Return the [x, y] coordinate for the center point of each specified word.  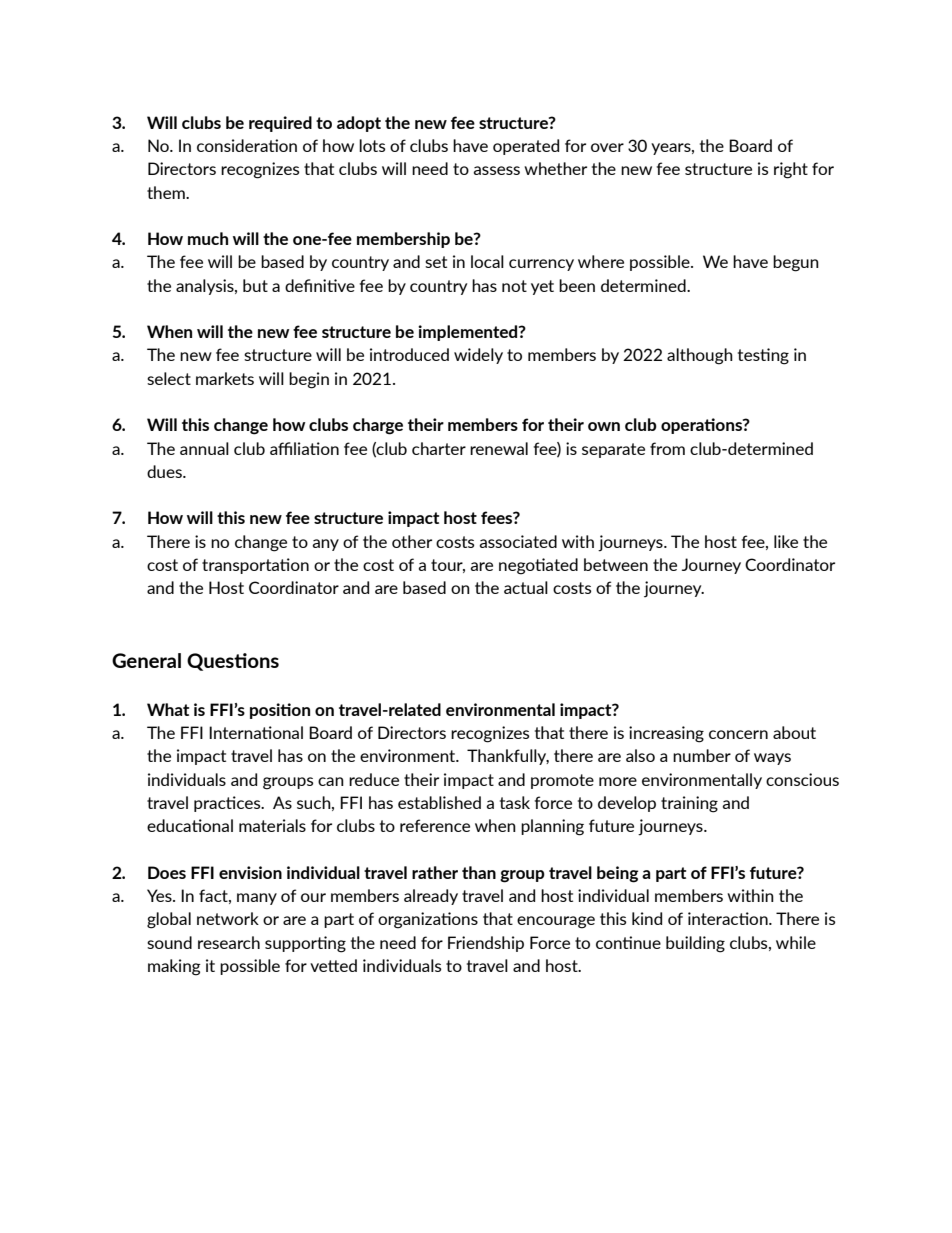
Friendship [486, 944]
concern [738, 734]
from [667, 448]
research [229, 942]
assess [496, 170]
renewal [499, 448]
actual [526, 587]
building [695, 944]
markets [225, 378]
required [280, 124]
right [791, 170]
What [168, 709]
